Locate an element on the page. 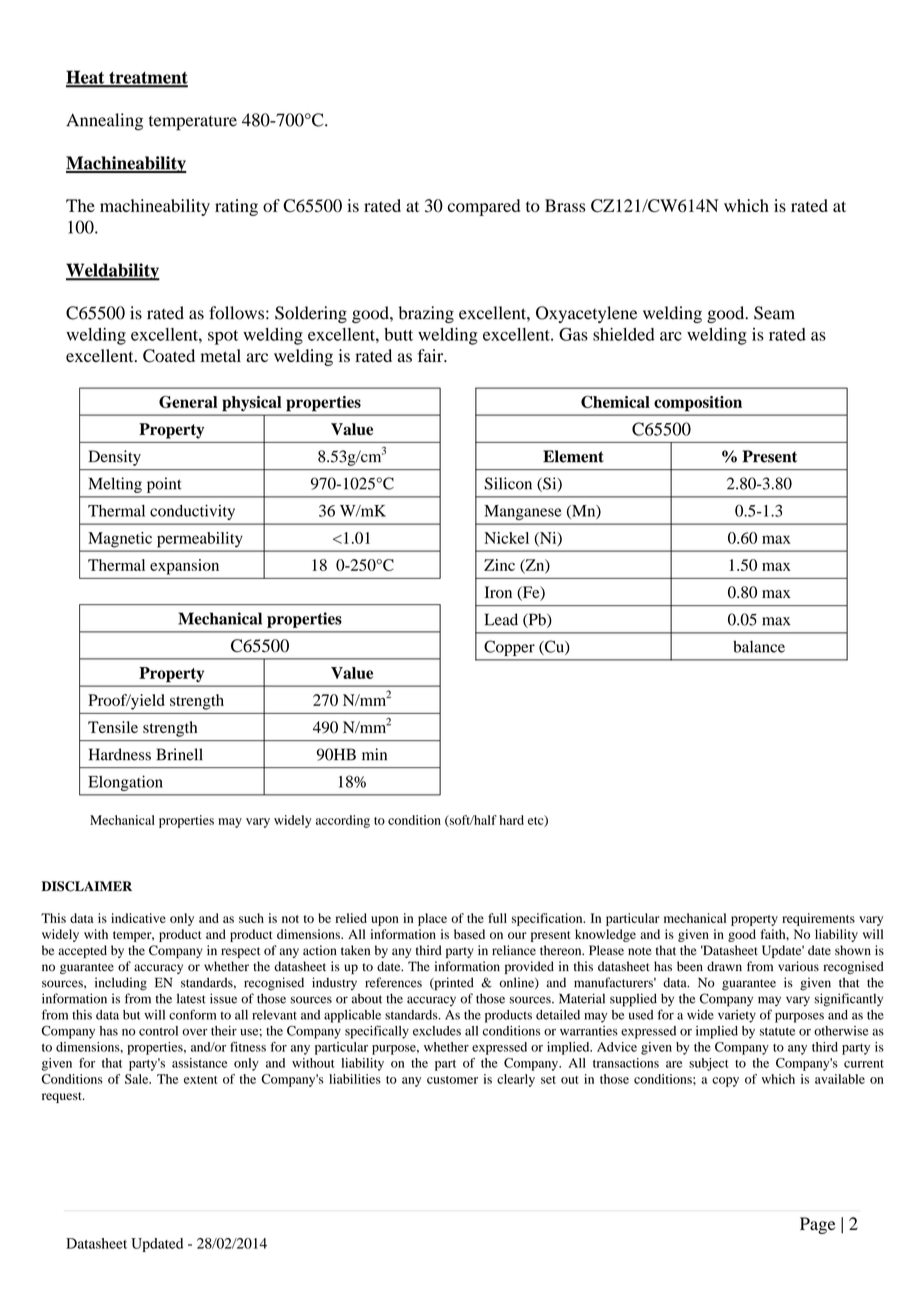 The image size is (924, 1308). Annealing is located at coordinates (104, 122).
